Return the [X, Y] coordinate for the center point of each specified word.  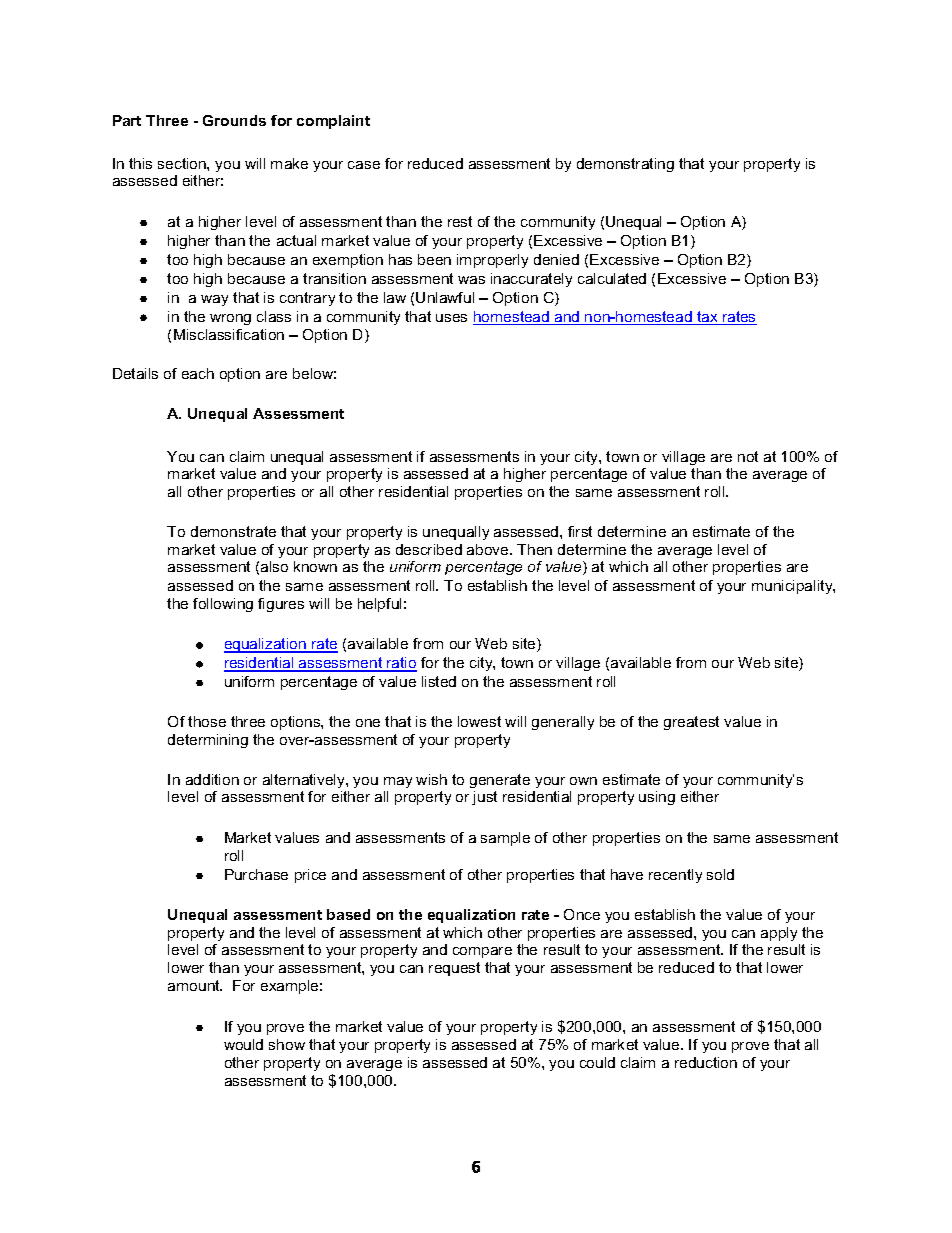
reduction [706, 1062]
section [183, 163]
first [580, 531]
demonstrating [625, 165]
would [243, 1044]
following [223, 605]
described [429, 549]
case [364, 165]
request [454, 969]
